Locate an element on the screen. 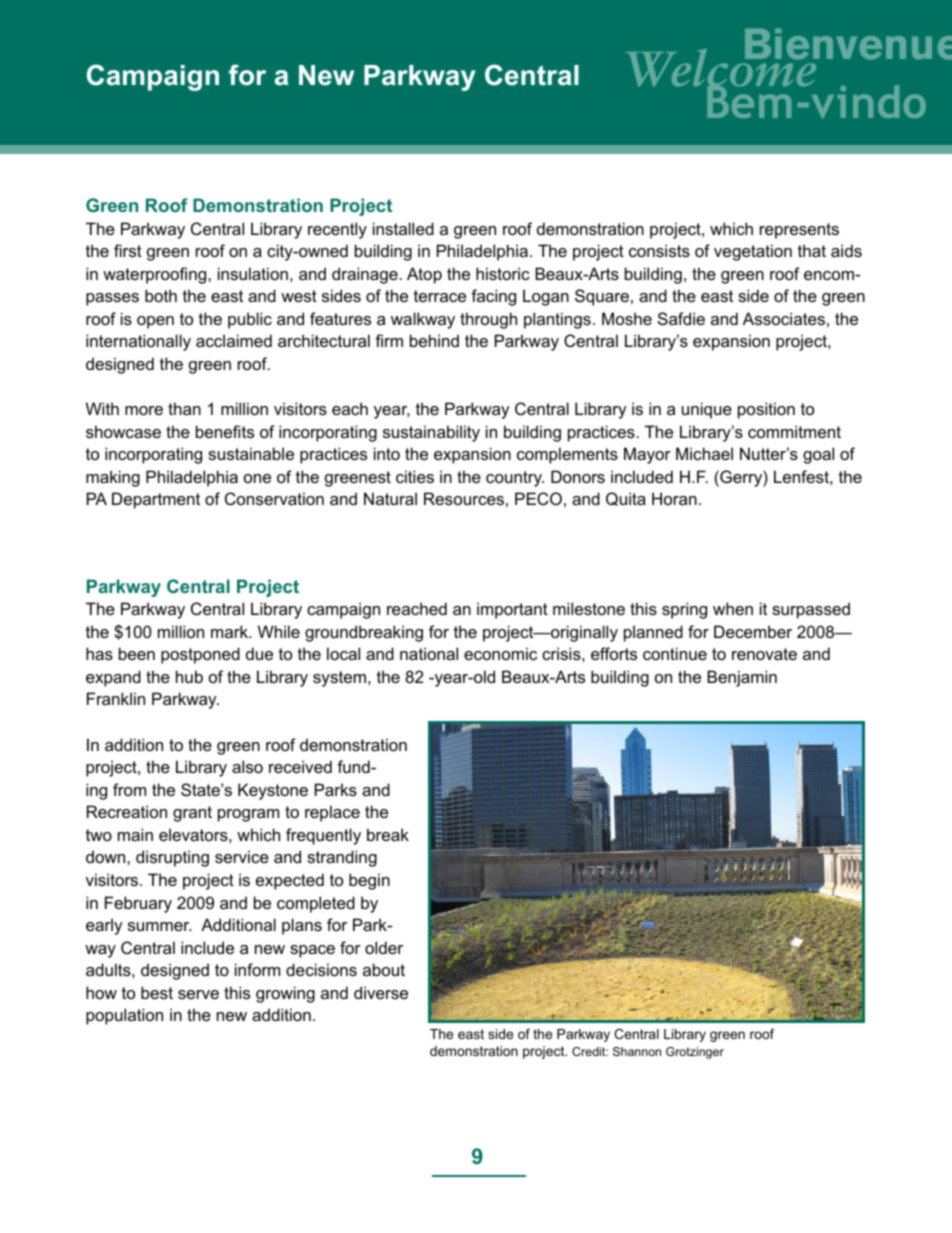 This screenshot has height=1233, width=952. first is located at coordinates (128, 250).
